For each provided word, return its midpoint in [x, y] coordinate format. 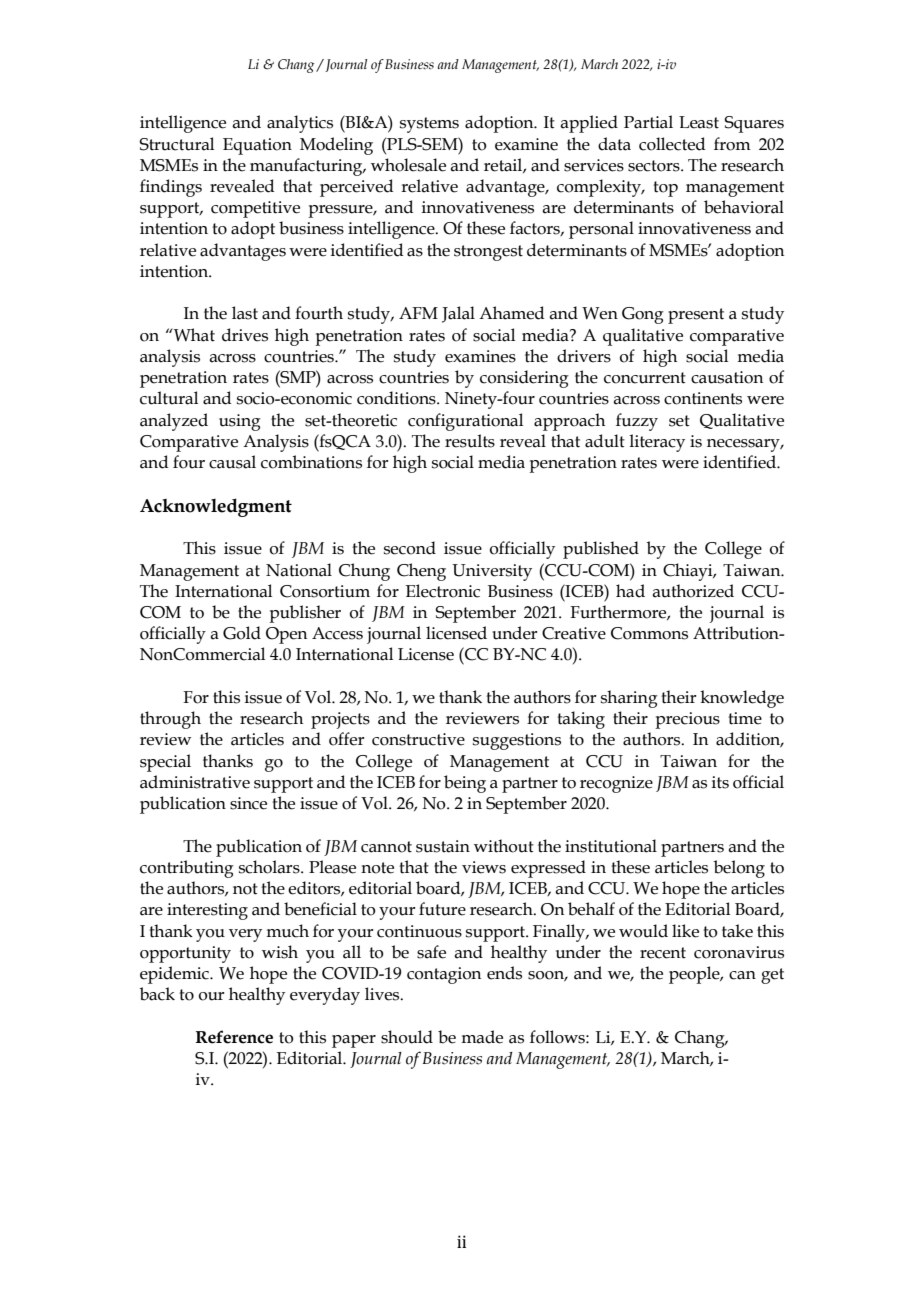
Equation [257, 146]
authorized [693, 591]
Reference [234, 1037]
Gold [242, 633]
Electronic [443, 591]
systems [429, 125]
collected [672, 144]
